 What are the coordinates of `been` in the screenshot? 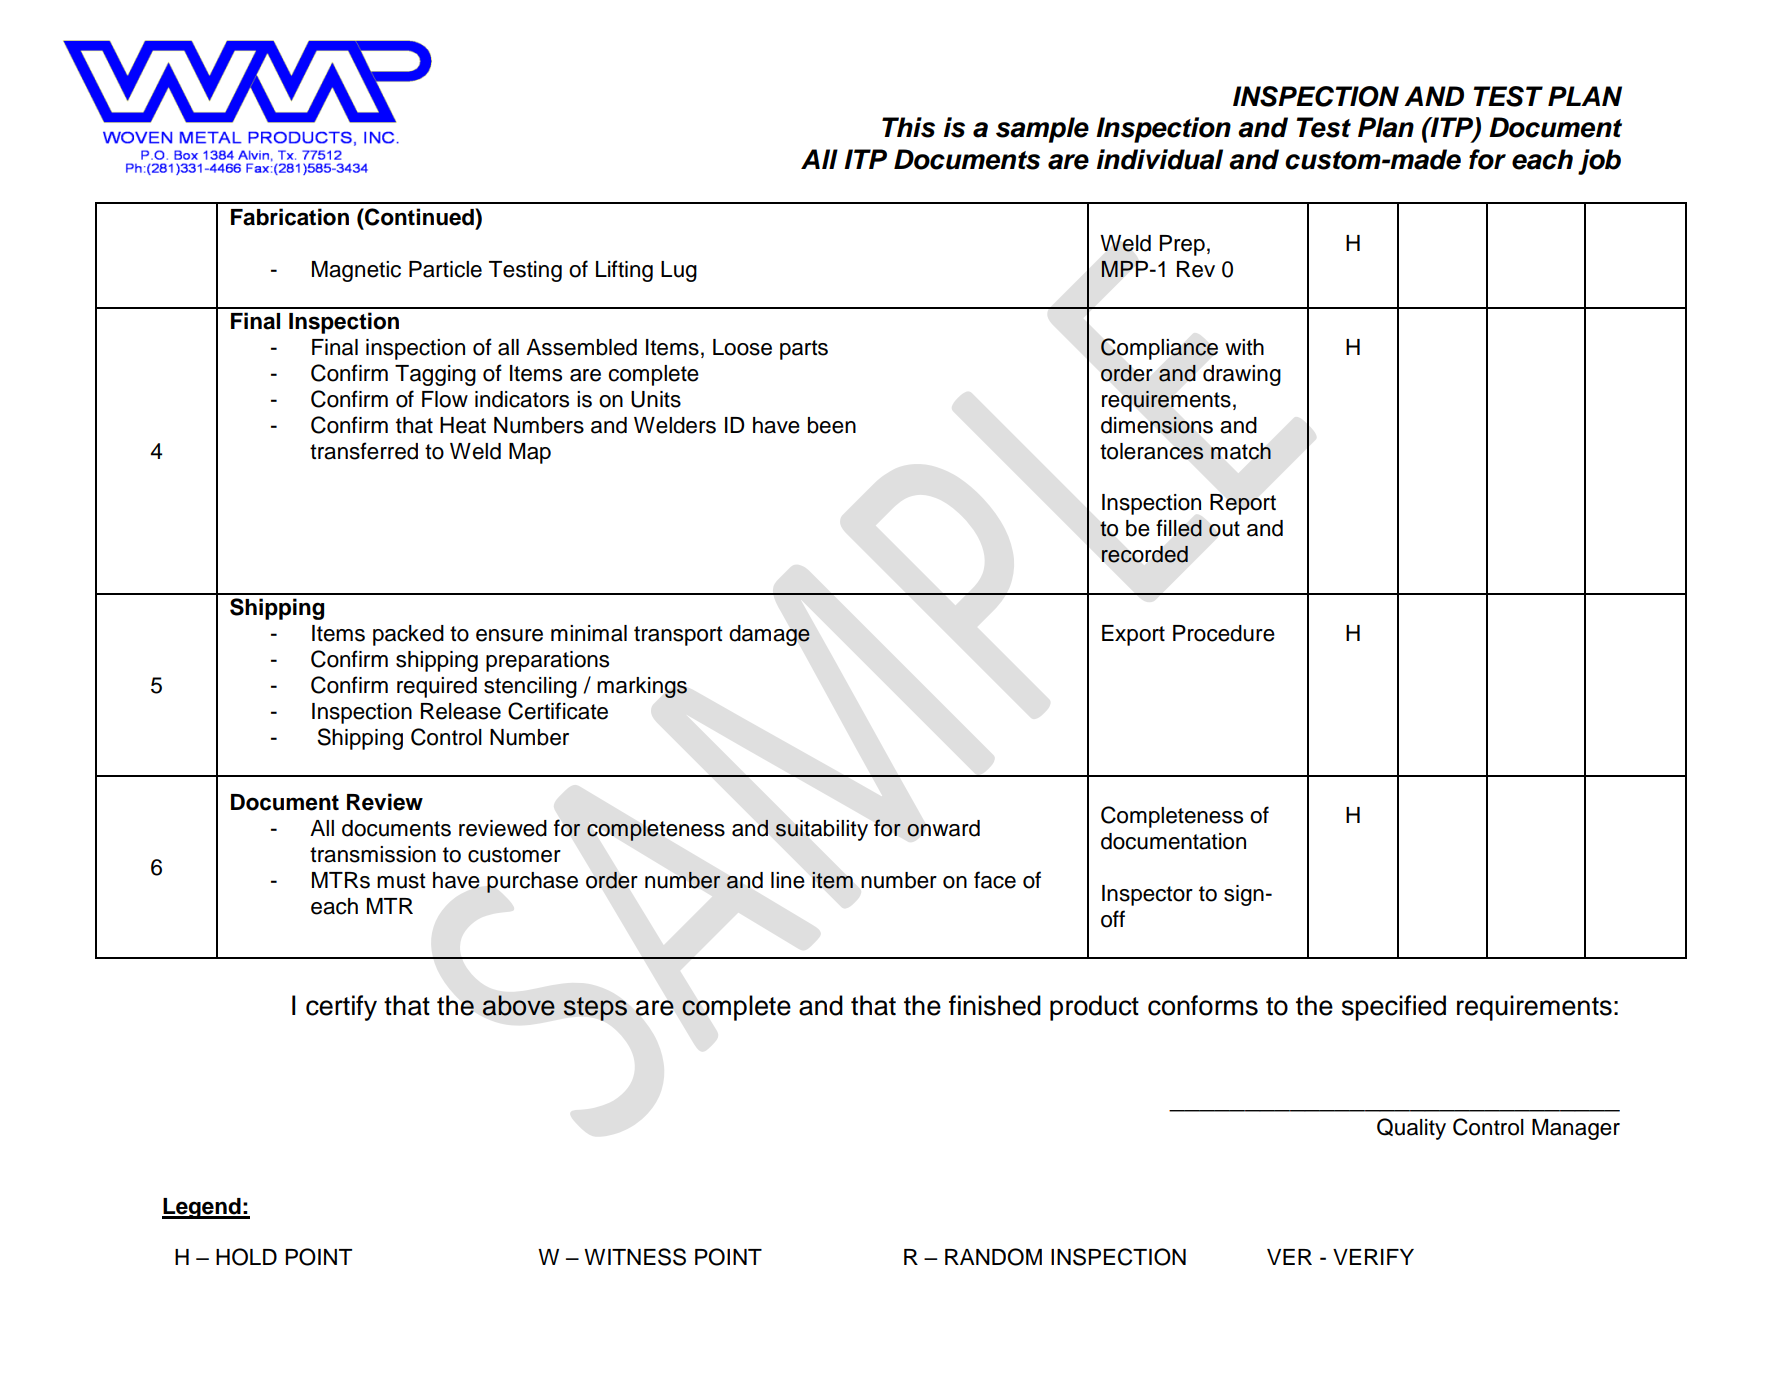 It's located at (832, 425).
